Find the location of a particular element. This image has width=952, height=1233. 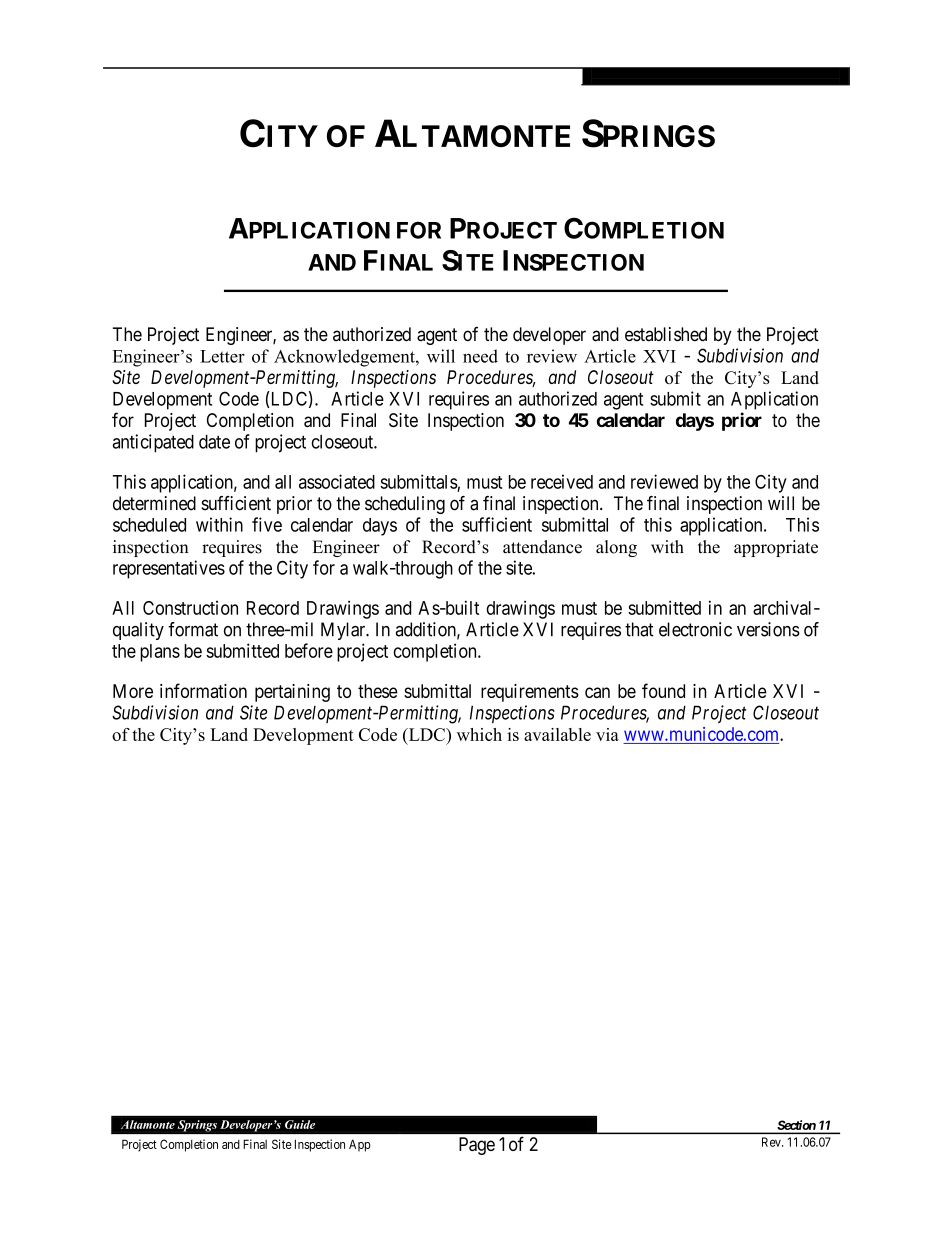

representatives is located at coordinates (169, 569).
